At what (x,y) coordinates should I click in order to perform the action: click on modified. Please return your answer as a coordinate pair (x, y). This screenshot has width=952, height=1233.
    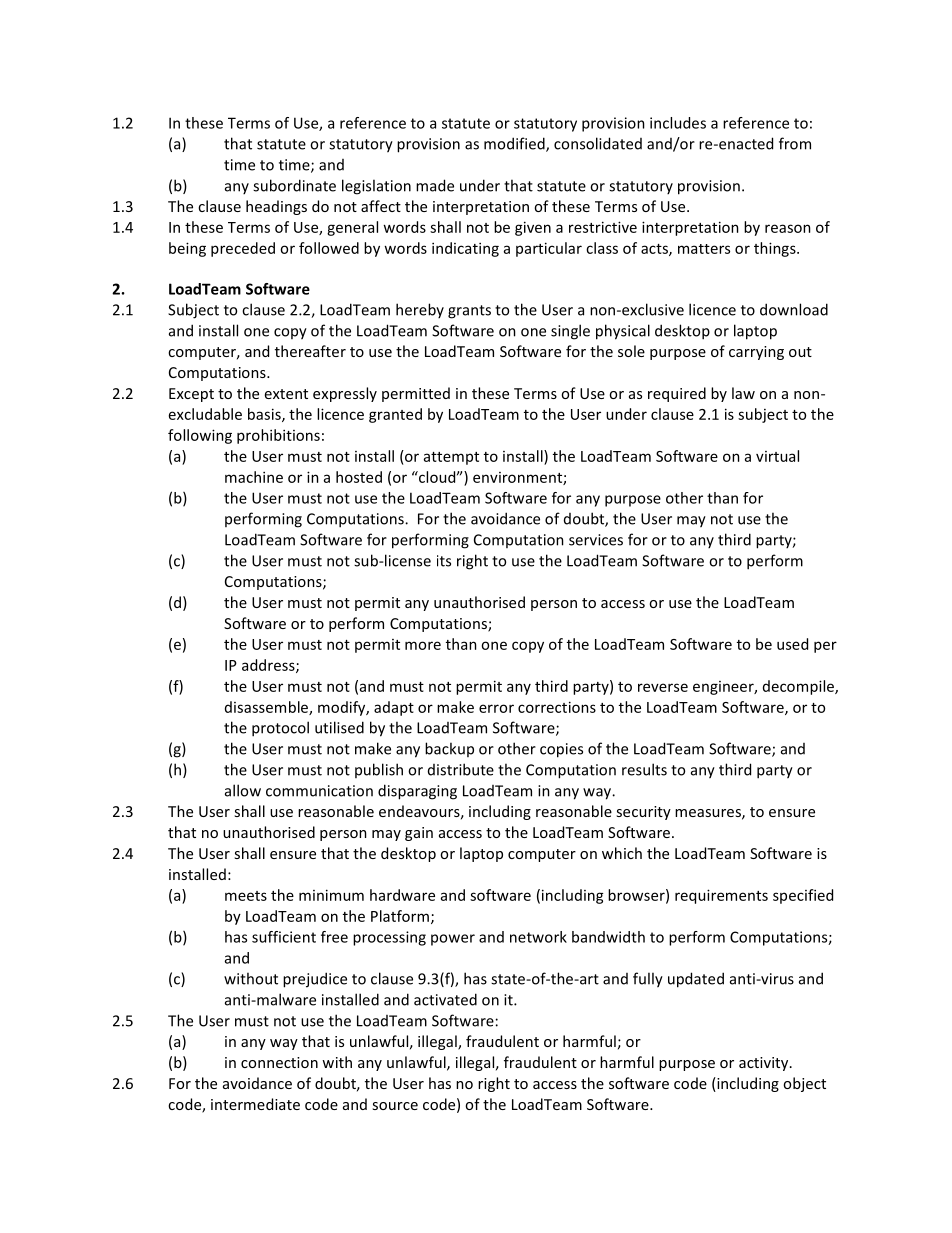
    Looking at the image, I should click on (515, 144).
